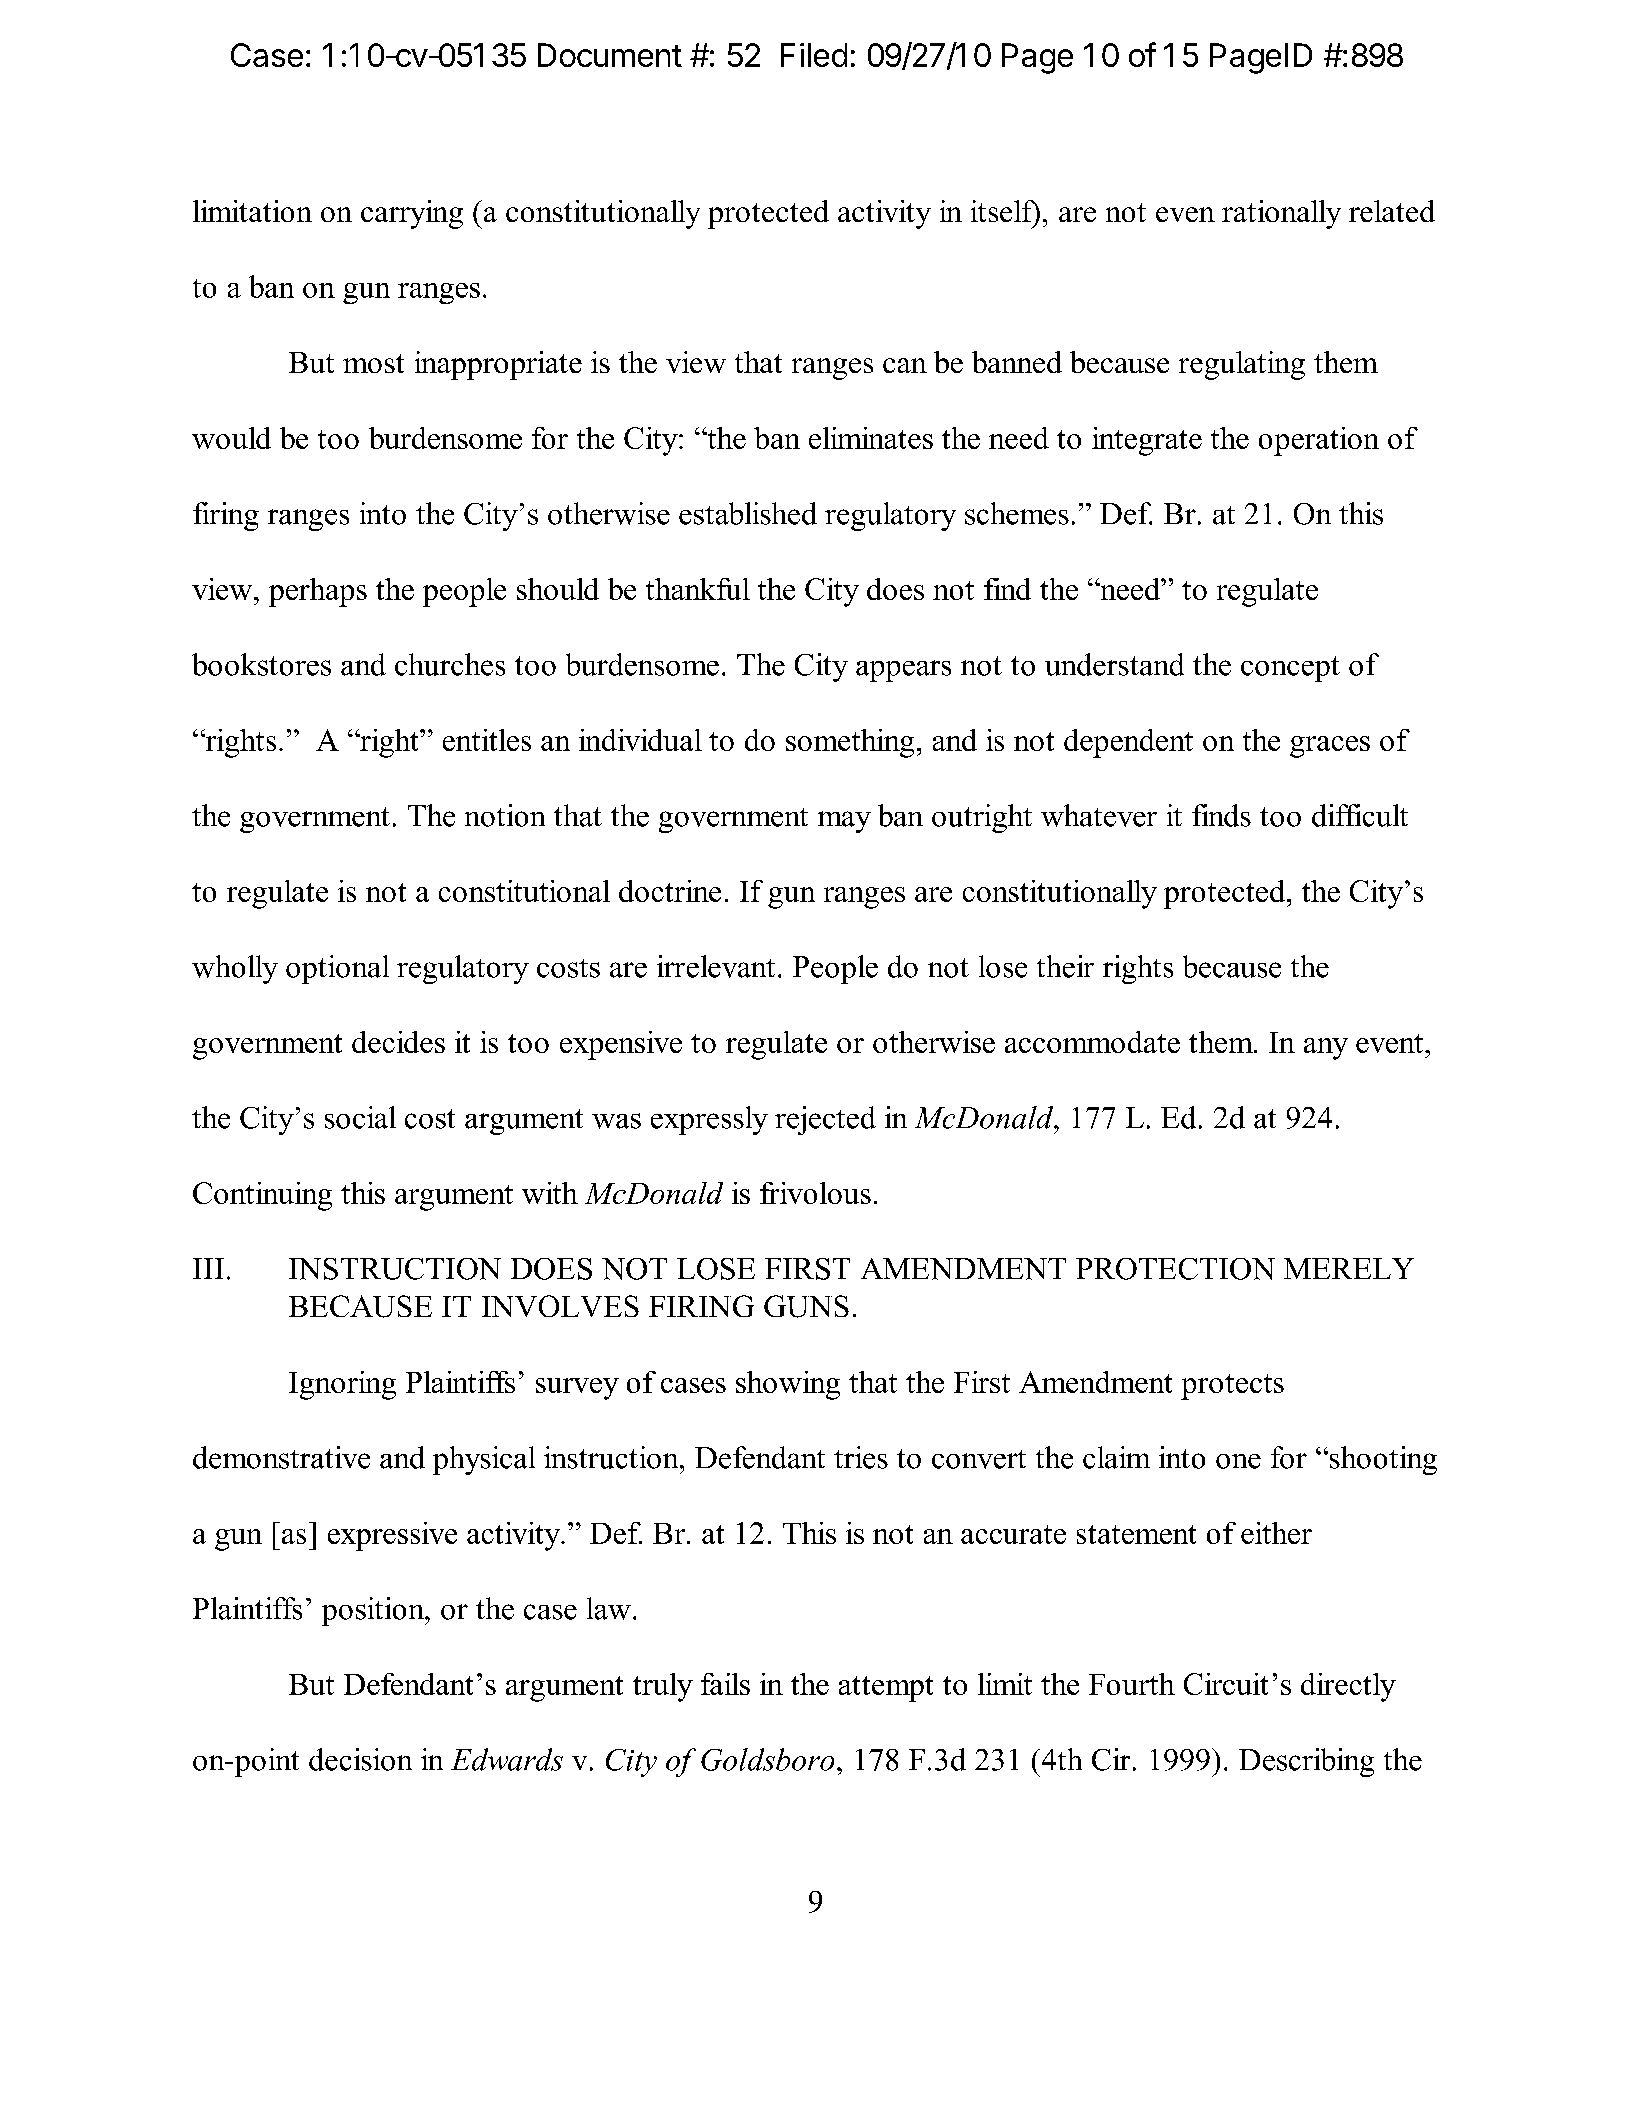 The height and width of the document is (2112, 1632). What do you see at coordinates (767, 1759) in the document?
I see `Goldsboro` at bounding box center [767, 1759].
